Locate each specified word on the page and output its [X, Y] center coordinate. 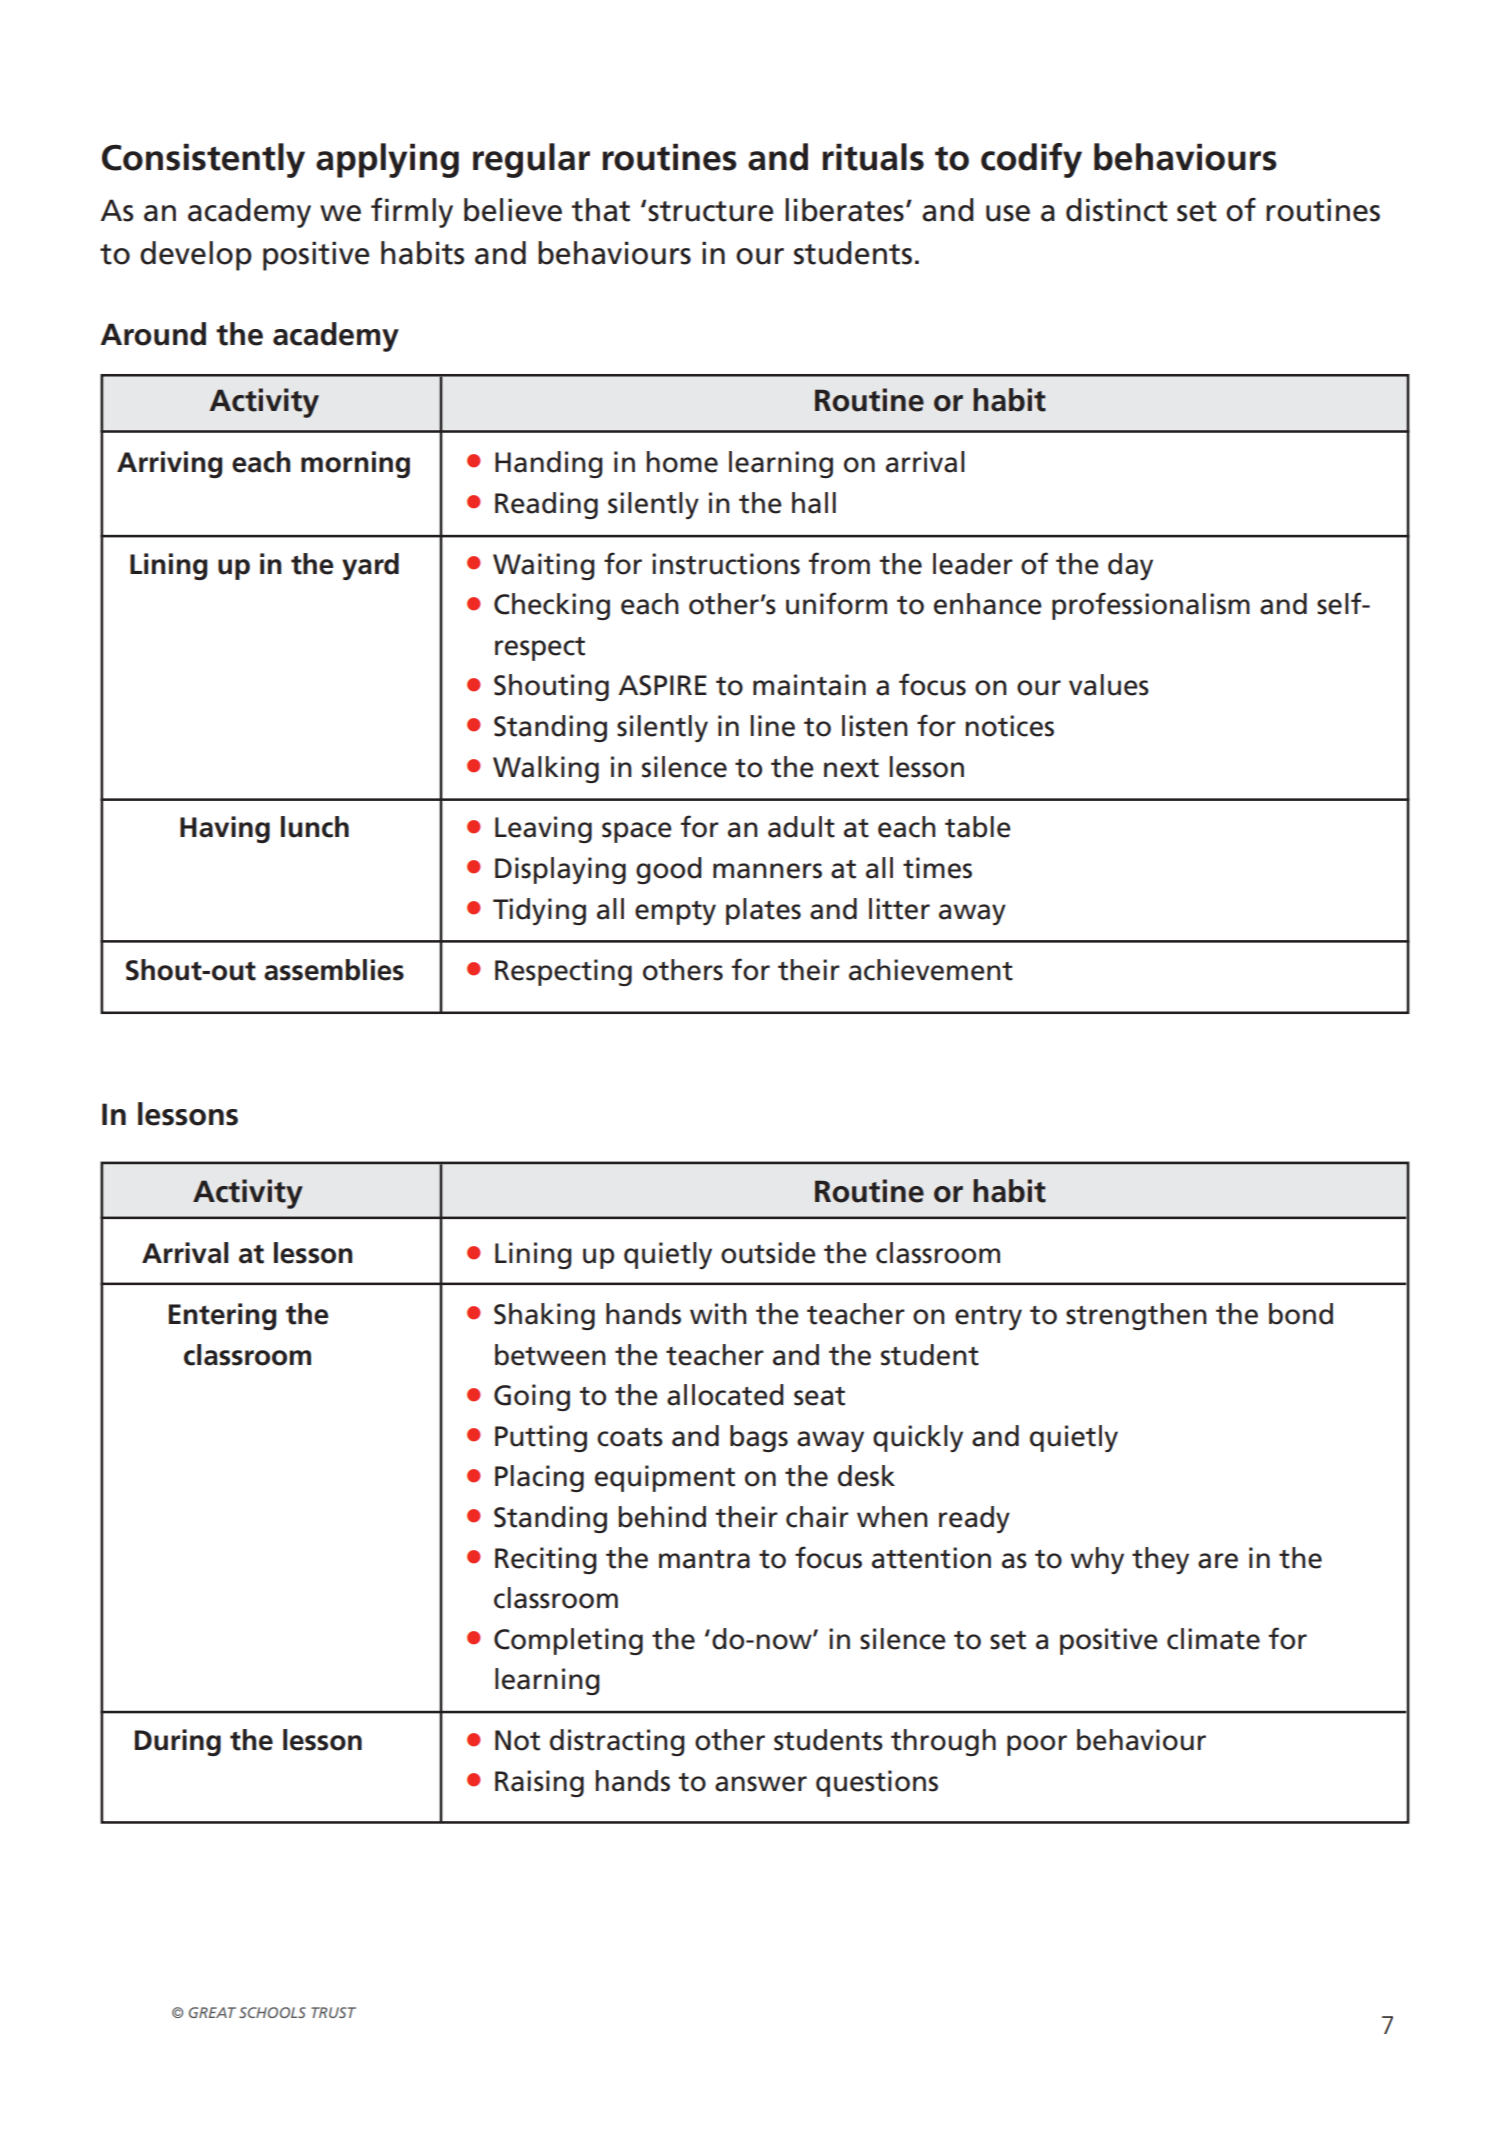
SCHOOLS [272, 2012]
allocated [725, 1395]
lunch [315, 827]
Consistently [203, 160]
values [1109, 685]
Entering [223, 1316]
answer [761, 1784]
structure [711, 211]
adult [801, 827]
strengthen [1136, 1316]
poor [1037, 1745]
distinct [1117, 210]
